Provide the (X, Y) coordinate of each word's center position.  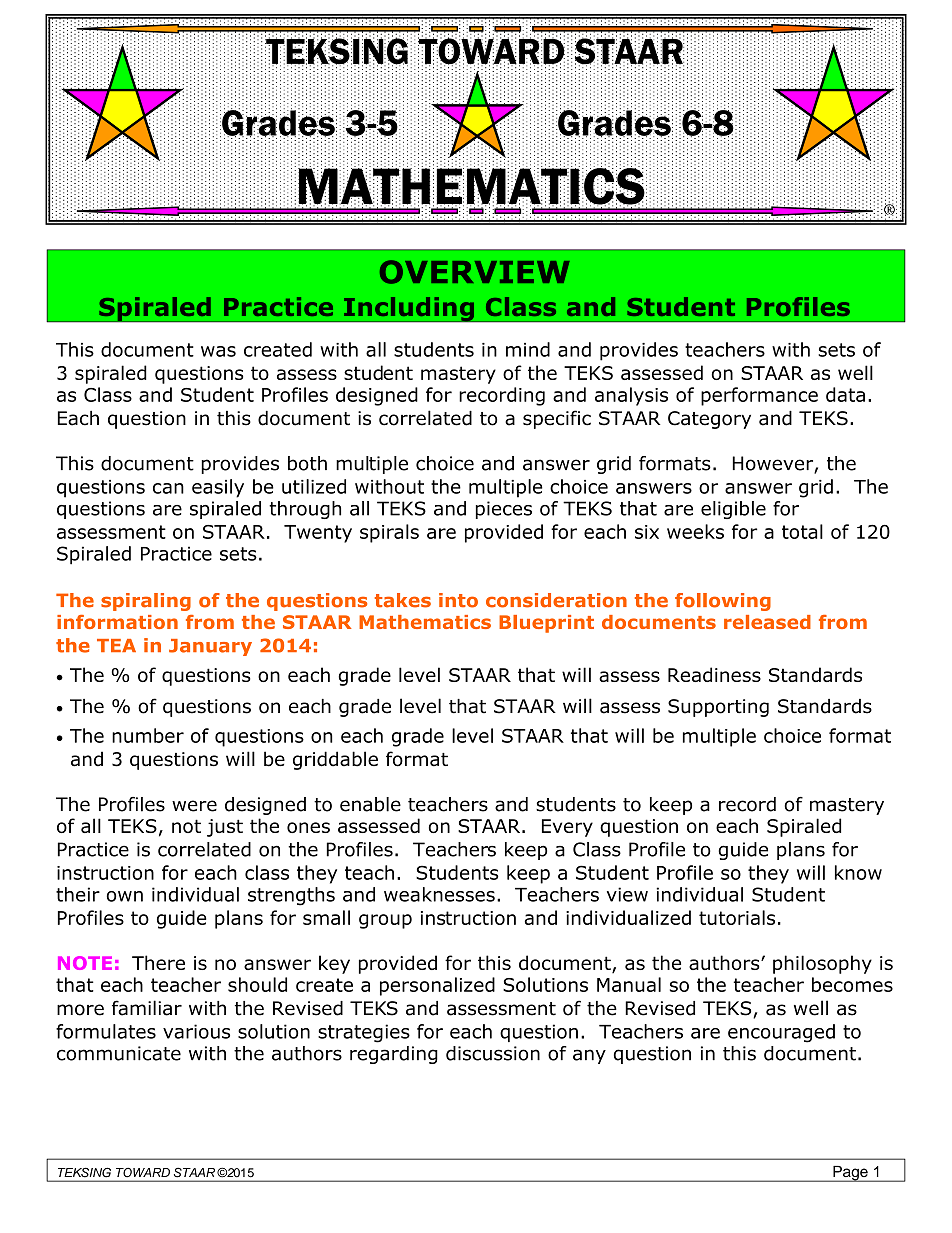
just (225, 828)
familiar (147, 1008)
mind (528, 349)
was (218, 351)
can (168, 488)
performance (759, 396)
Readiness (714, 674)
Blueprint (546, 624)
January (210, 647)
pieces (504, 510)
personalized (437, 986)
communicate (119, 1053)
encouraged (781, 1033)
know (858, 872)
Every (567, 828)
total (802, 531)
